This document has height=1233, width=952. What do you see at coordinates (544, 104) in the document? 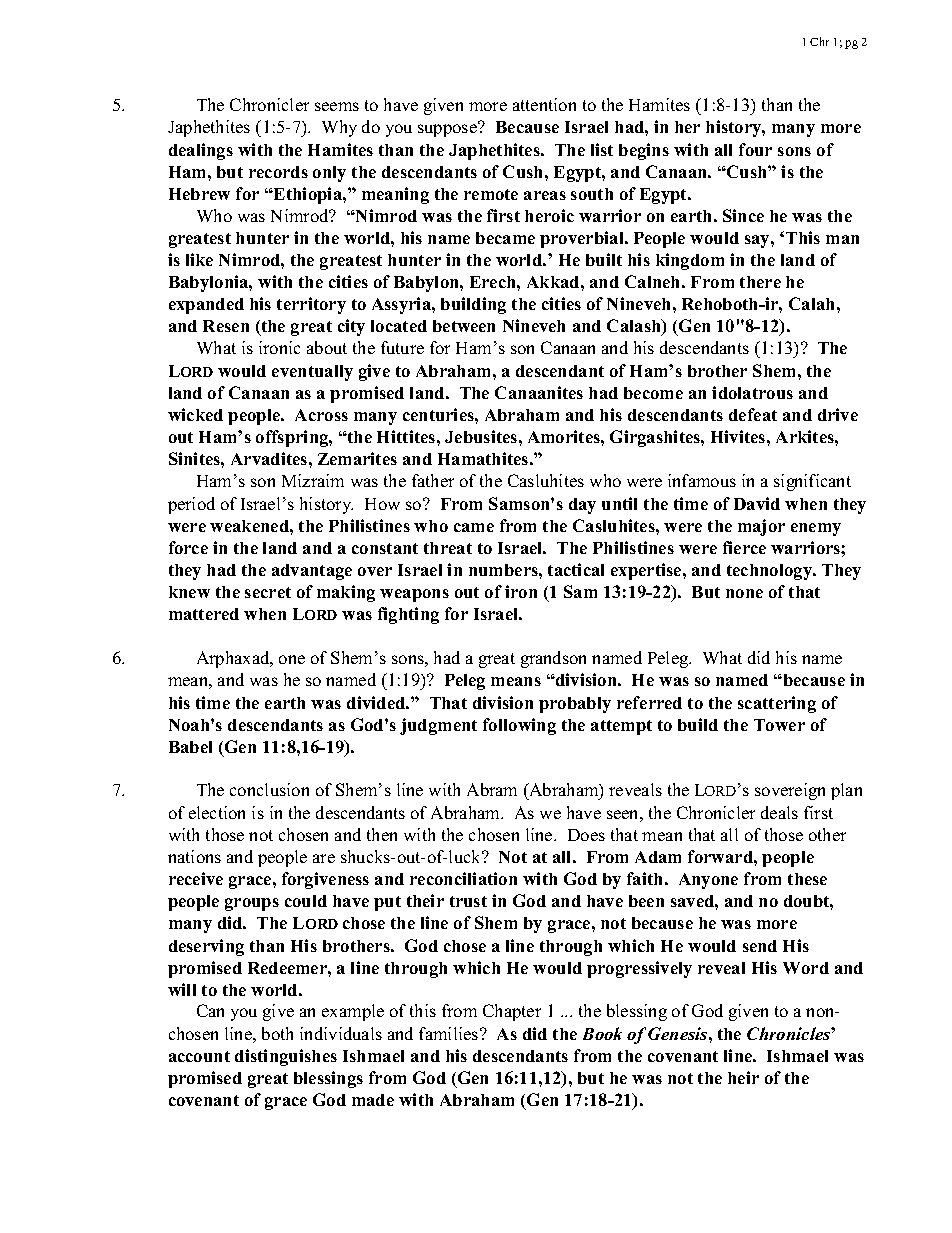
I see `attention` at bounding box center [544, 104].
